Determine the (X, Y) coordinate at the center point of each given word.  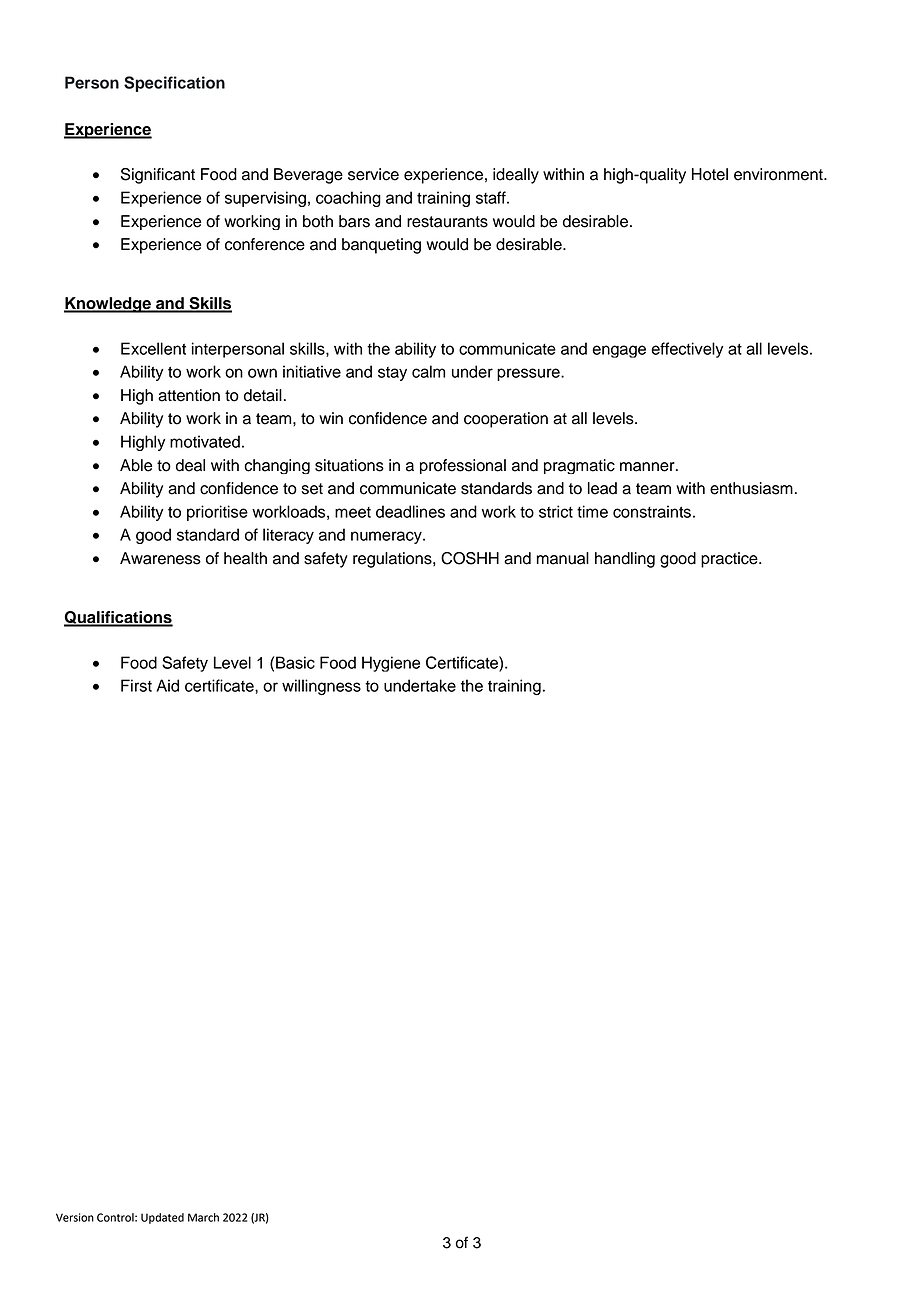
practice (730, 560)
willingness (321, 687)
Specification (174, 84)
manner (648, 467)
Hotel (710, 174)
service (373, 174)
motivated (205, 441)
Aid (167, 685)
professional (463, 466)
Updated (162, 1218)
